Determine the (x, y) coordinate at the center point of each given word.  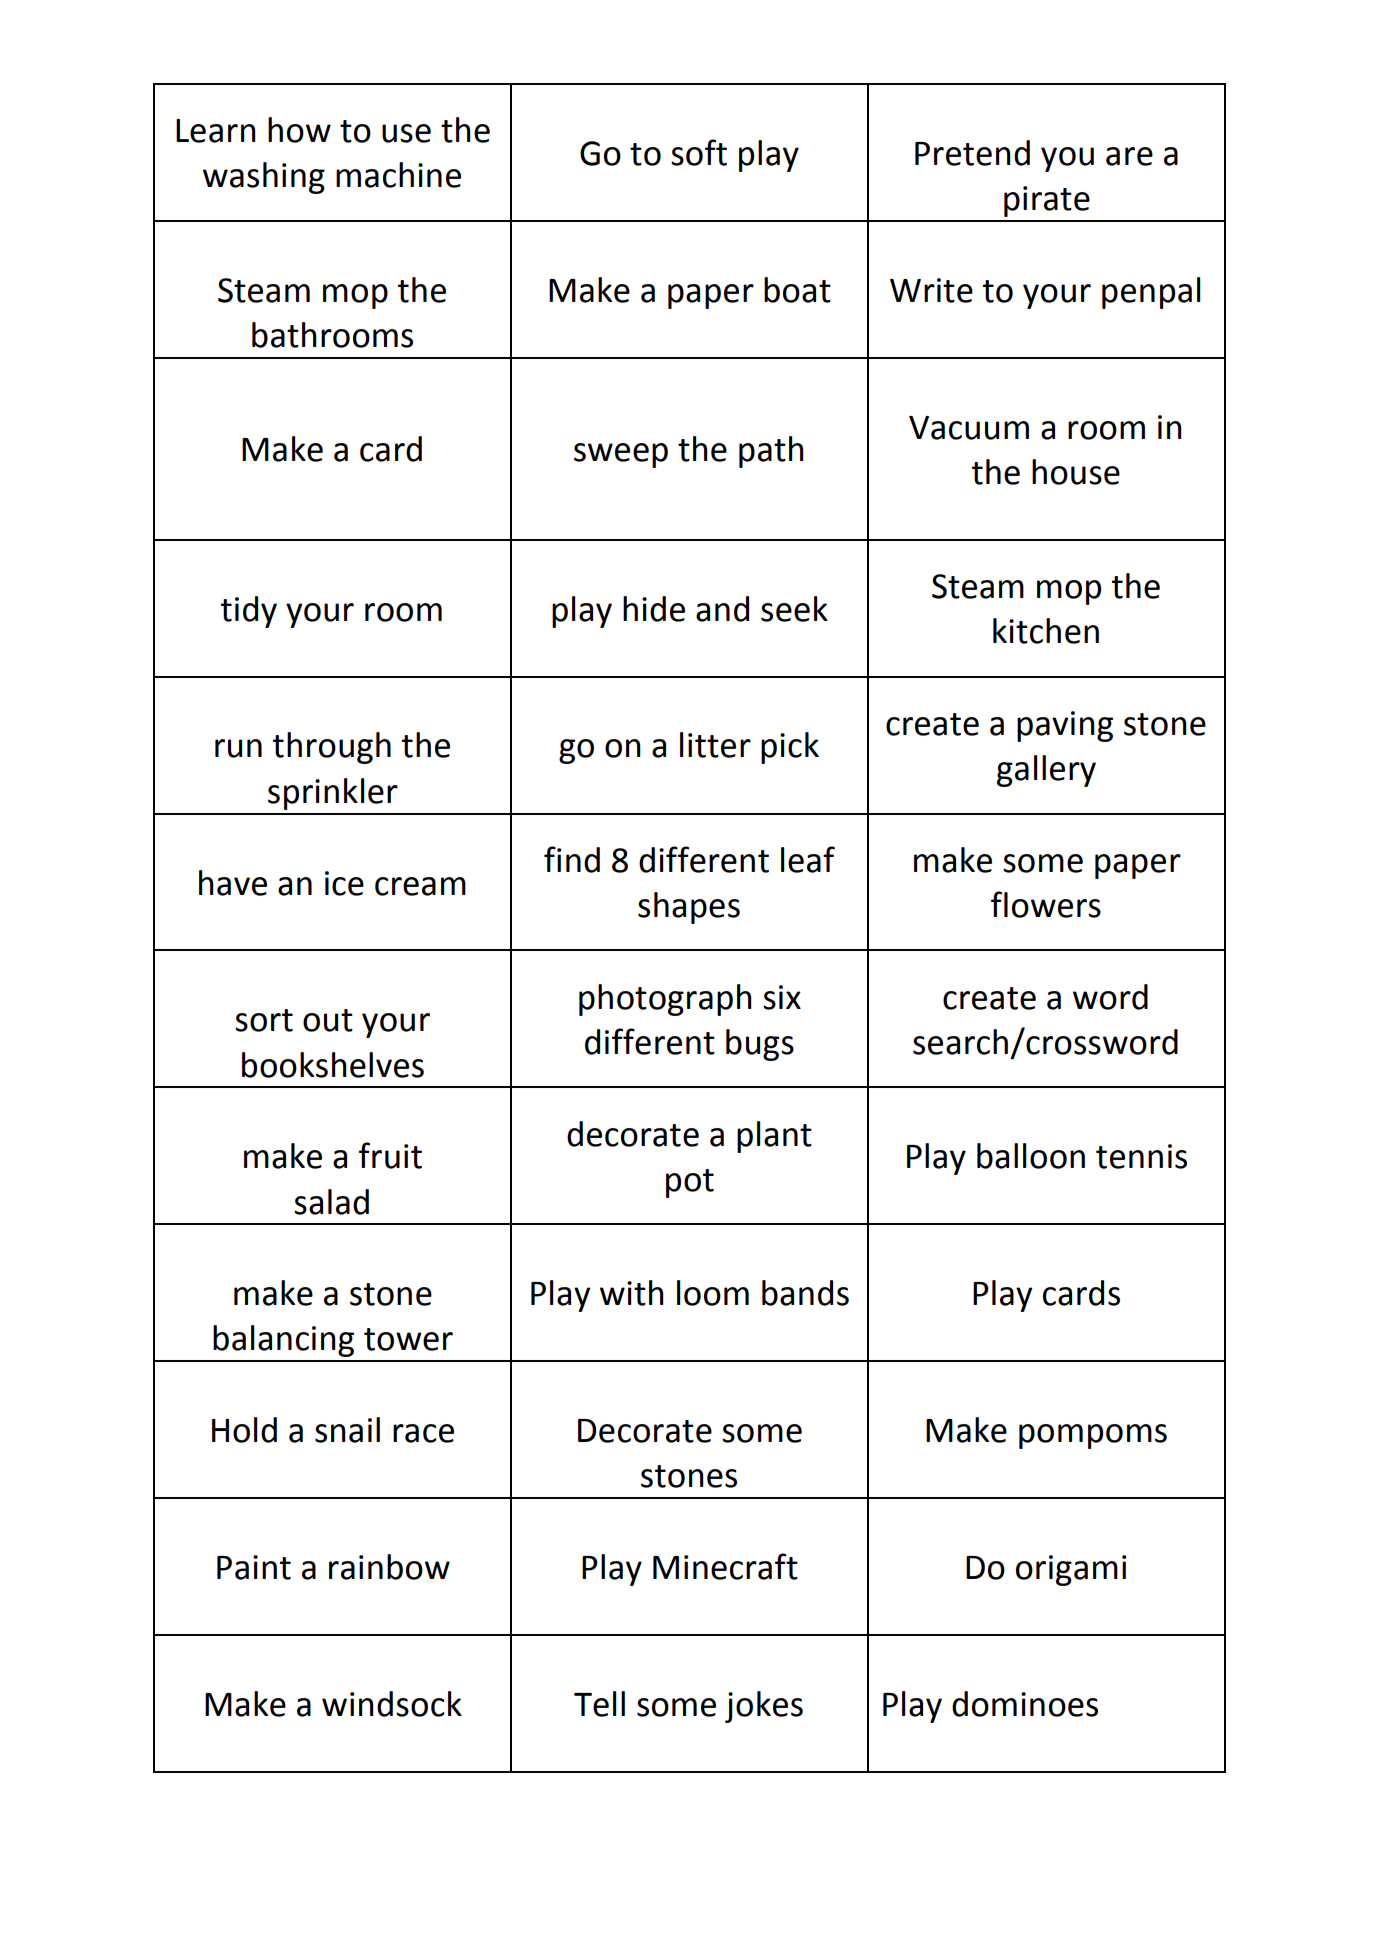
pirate (1047, 201)
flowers (1046, 904)
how (299, 130)
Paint (254, 1567)
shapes (689, 908)
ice (344, 883)
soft (699, 152)
